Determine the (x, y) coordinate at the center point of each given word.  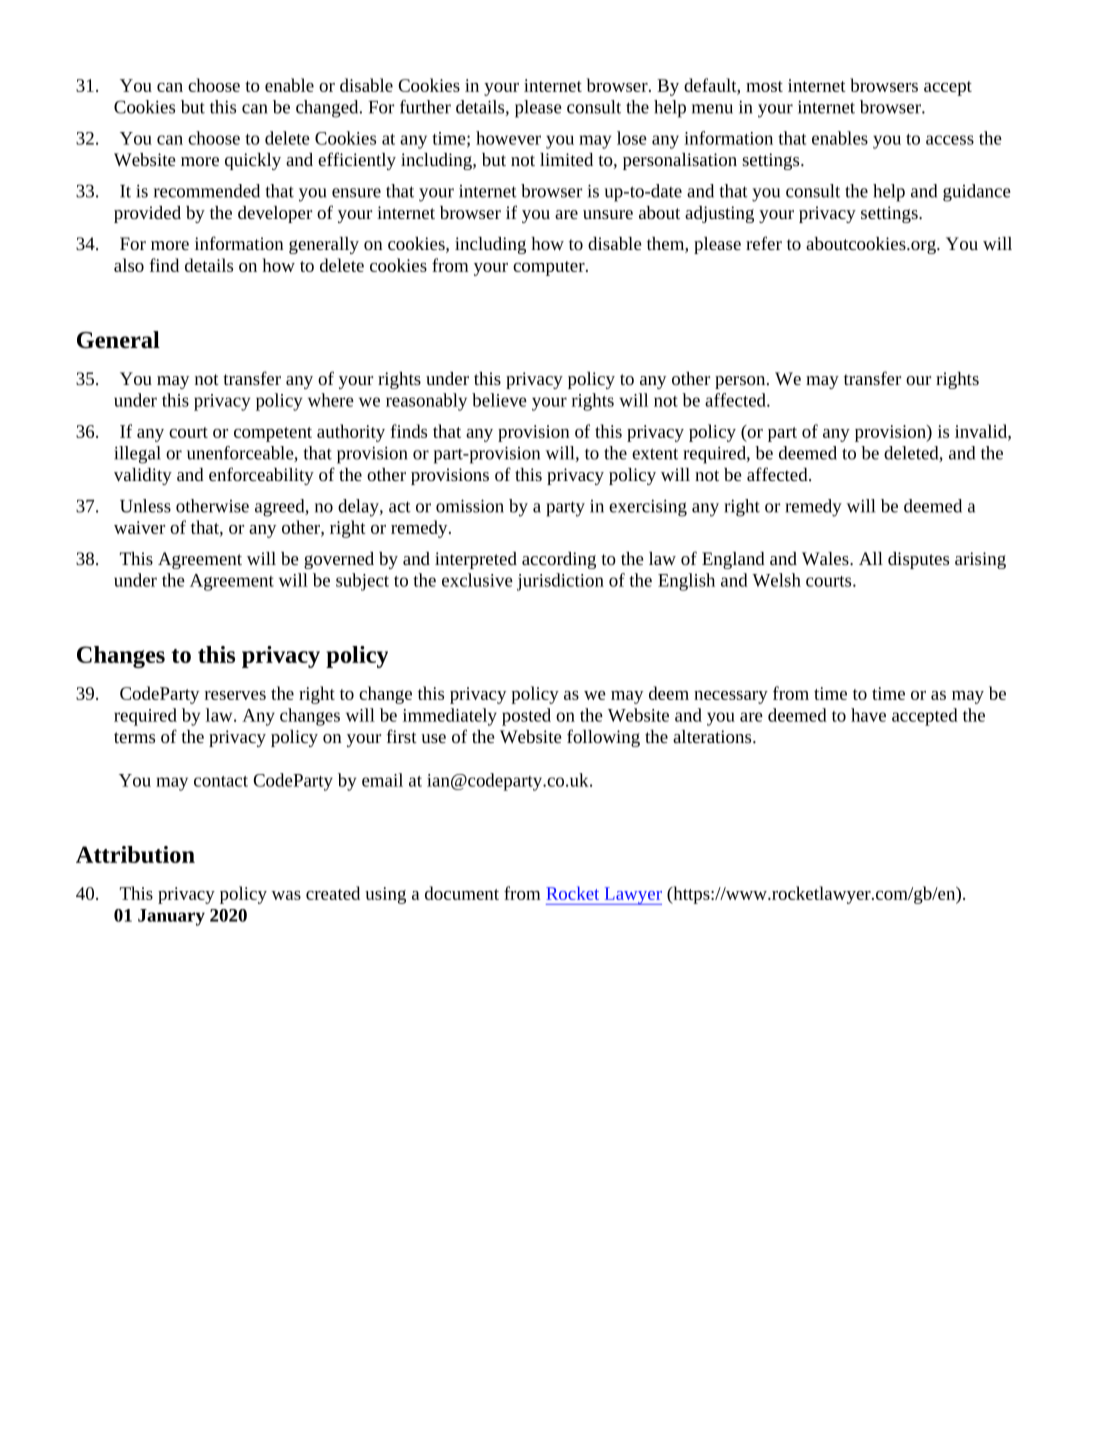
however (508, 138)
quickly (253, 161)
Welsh (776, 580)
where (331, 400)
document (462, 893)
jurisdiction (560, 582)
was (286, 895)
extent (655, 454)
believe (499, 400)
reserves (235, 695)
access (950, 140)
